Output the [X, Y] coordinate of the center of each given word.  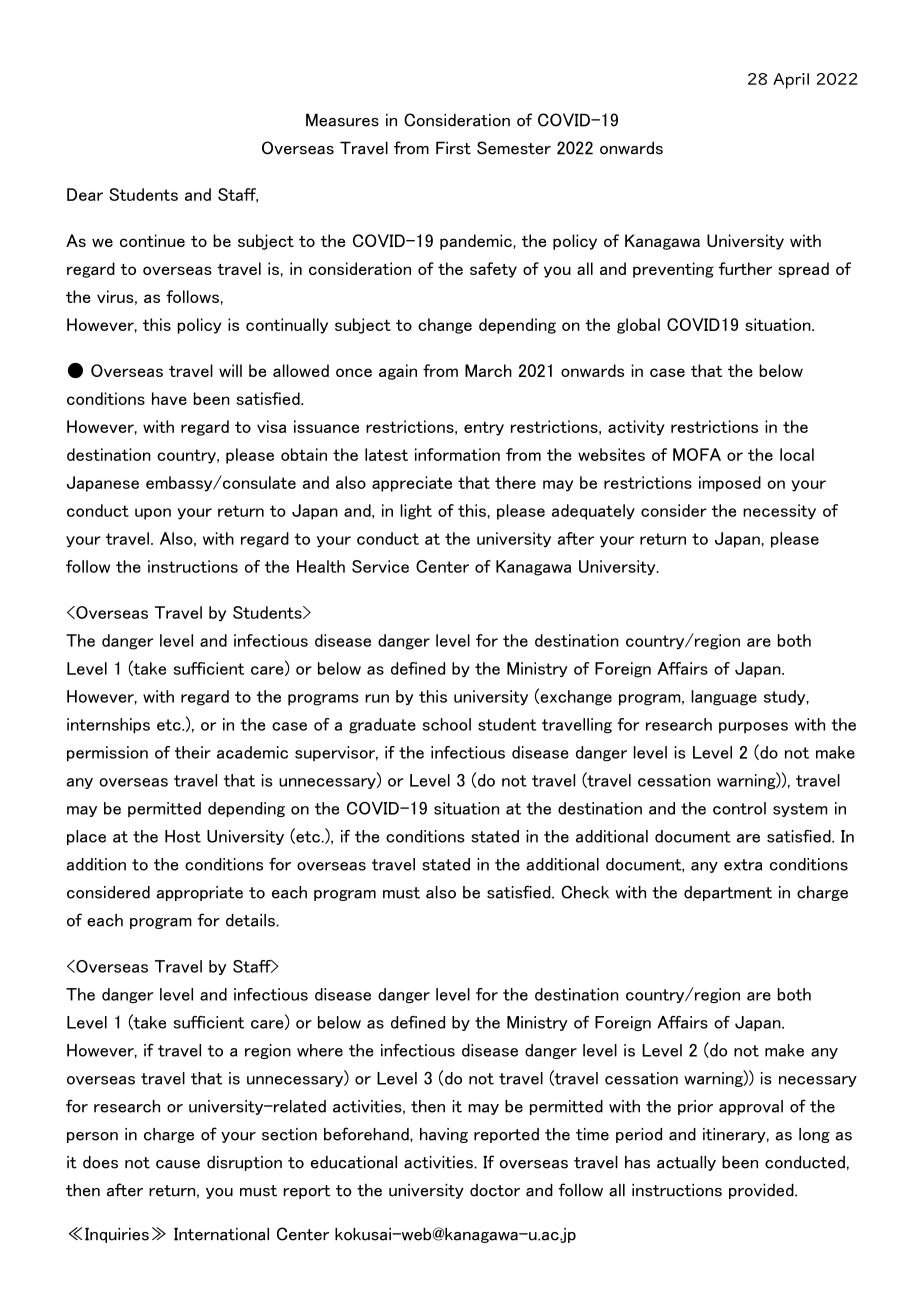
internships [108, 726]
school [447, 724]
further [745, 268]
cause [178, 1164]
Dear [85, 194]
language [724, 698]
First [453, 148]
